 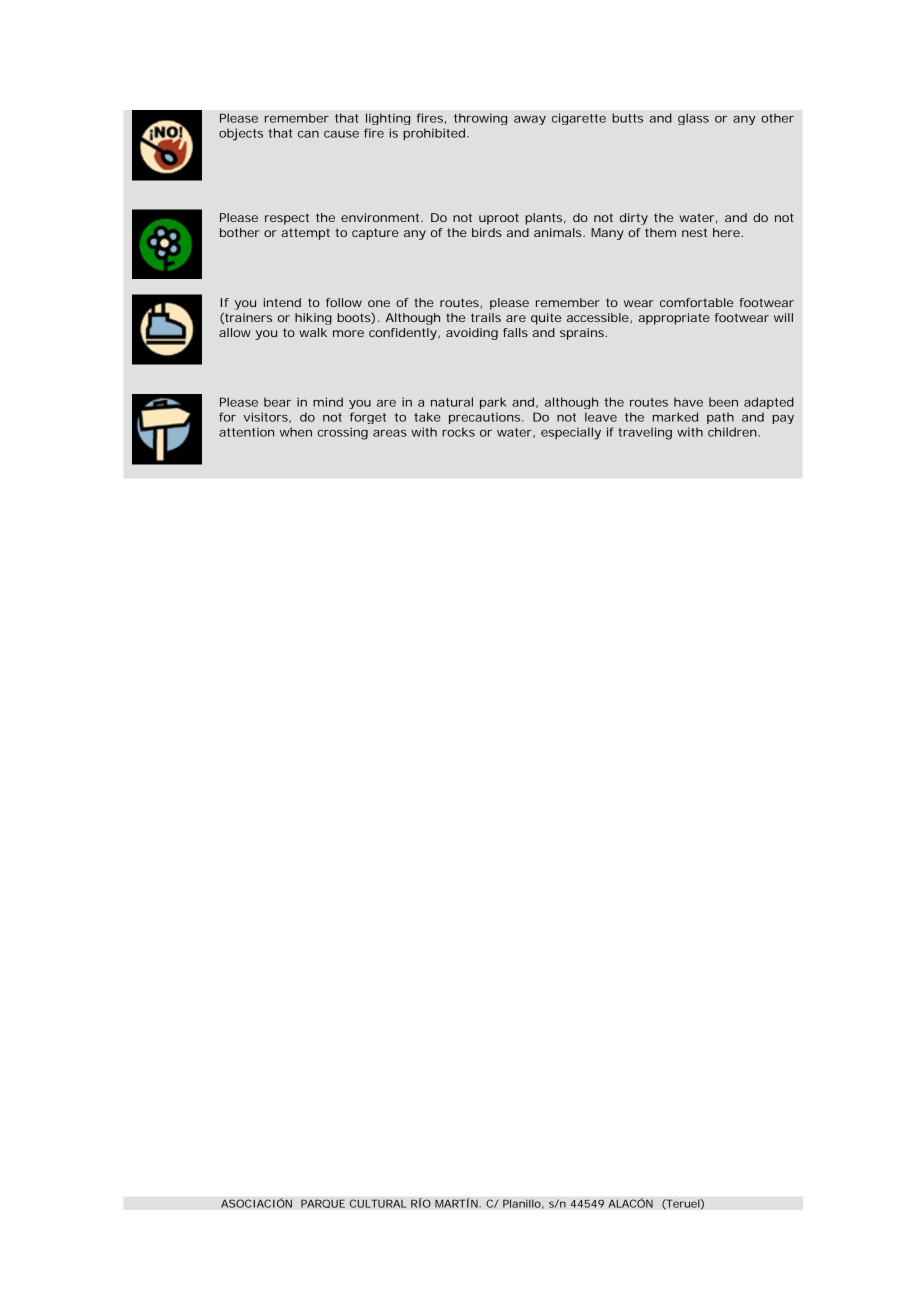 What do you see at coordinates (390, 433) in the screenshot?
I see `areas` at bounding box center [390, 433].
